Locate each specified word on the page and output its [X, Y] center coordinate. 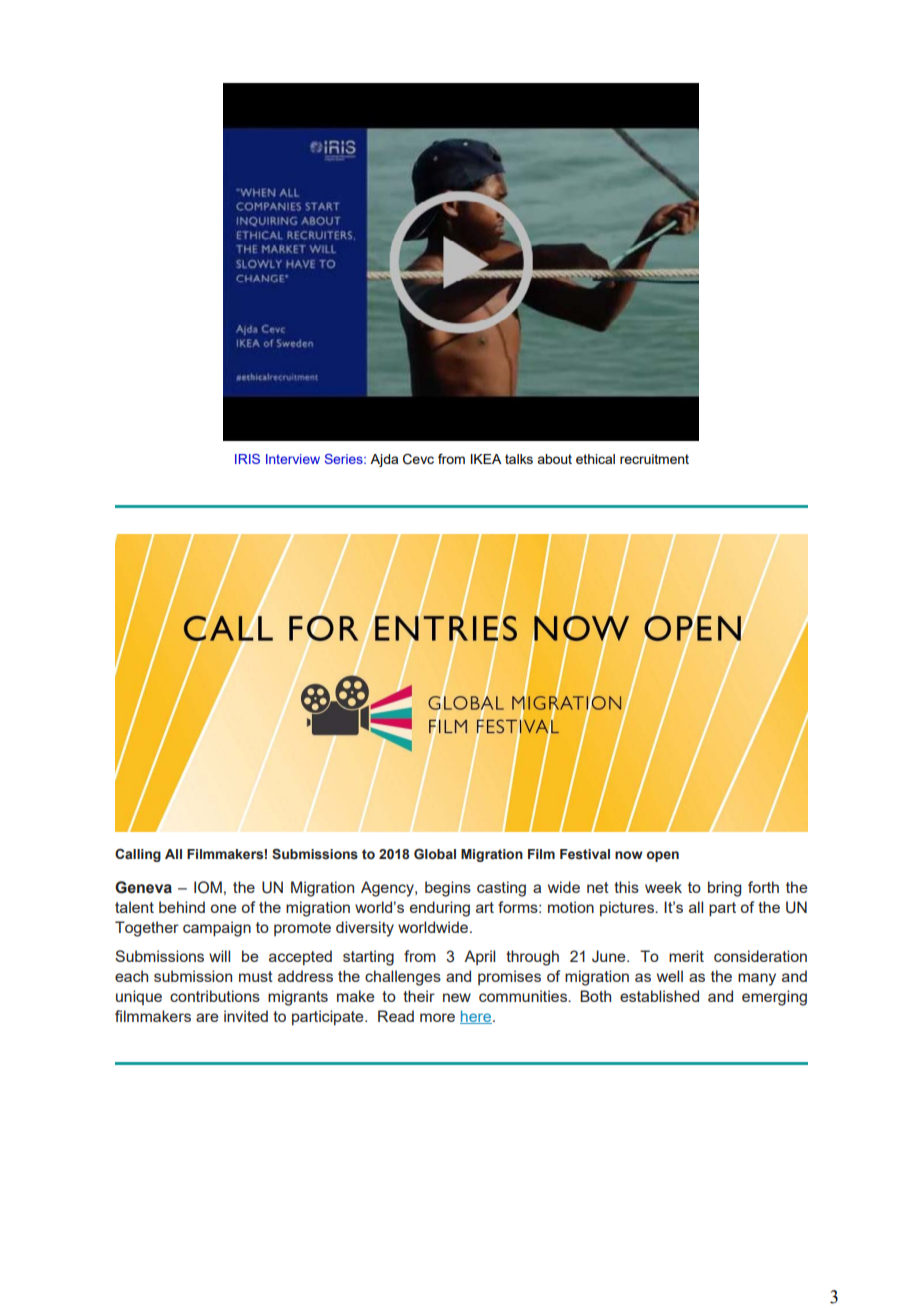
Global [435, 854]
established [659, 996]
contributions [215, 996]
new [457, 997]
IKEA [486, 459]
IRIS [247, 459]
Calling [138, 855]
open [663, 856]
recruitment [654, 459]
